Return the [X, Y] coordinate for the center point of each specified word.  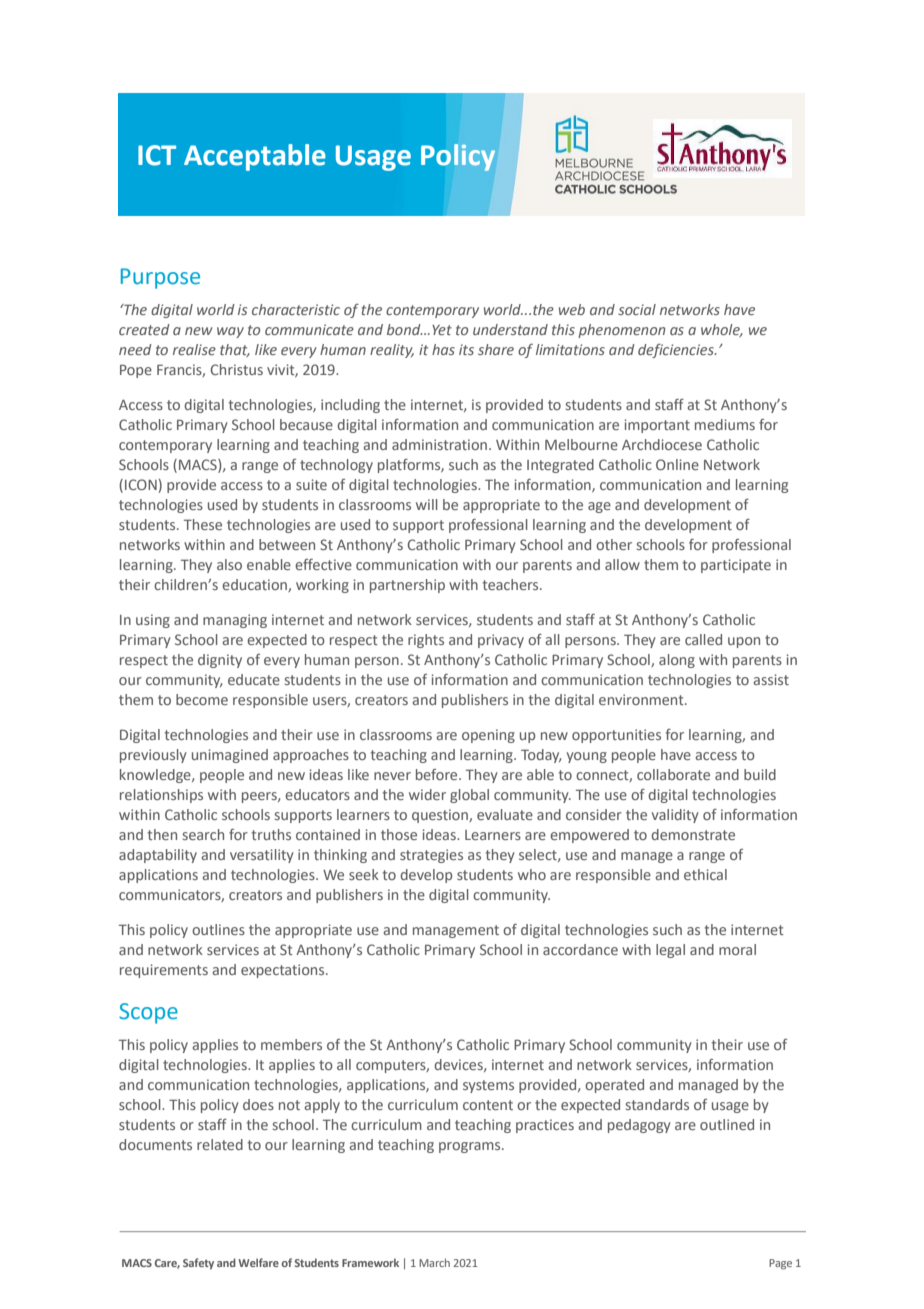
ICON [141, 484]
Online [677, 464]
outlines [218, 929]
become [202, 699]
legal [670, 951]
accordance [580, 949]
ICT [157, 155]
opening [488, 736]
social [637, 309]
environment [642, 699]
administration [439, 444]
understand [510, 329]
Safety [198, 1264]
